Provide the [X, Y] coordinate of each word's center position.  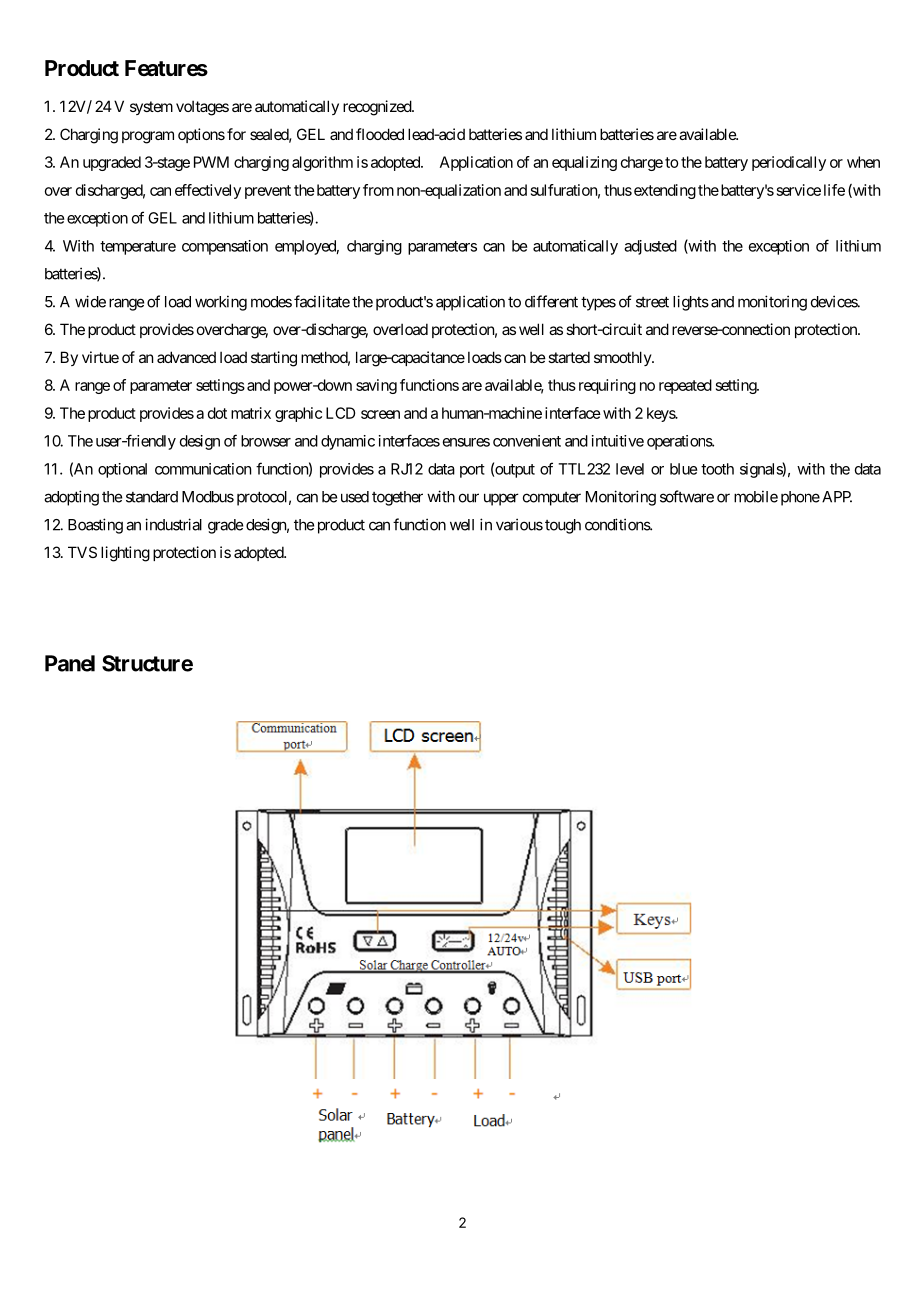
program [148, 137]
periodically [789, 163]
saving [376, 386]
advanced [186, 357]
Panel [70, 663]
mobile [756, 496]
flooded [380, 134]
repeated [685, 386]
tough [563, 526]
